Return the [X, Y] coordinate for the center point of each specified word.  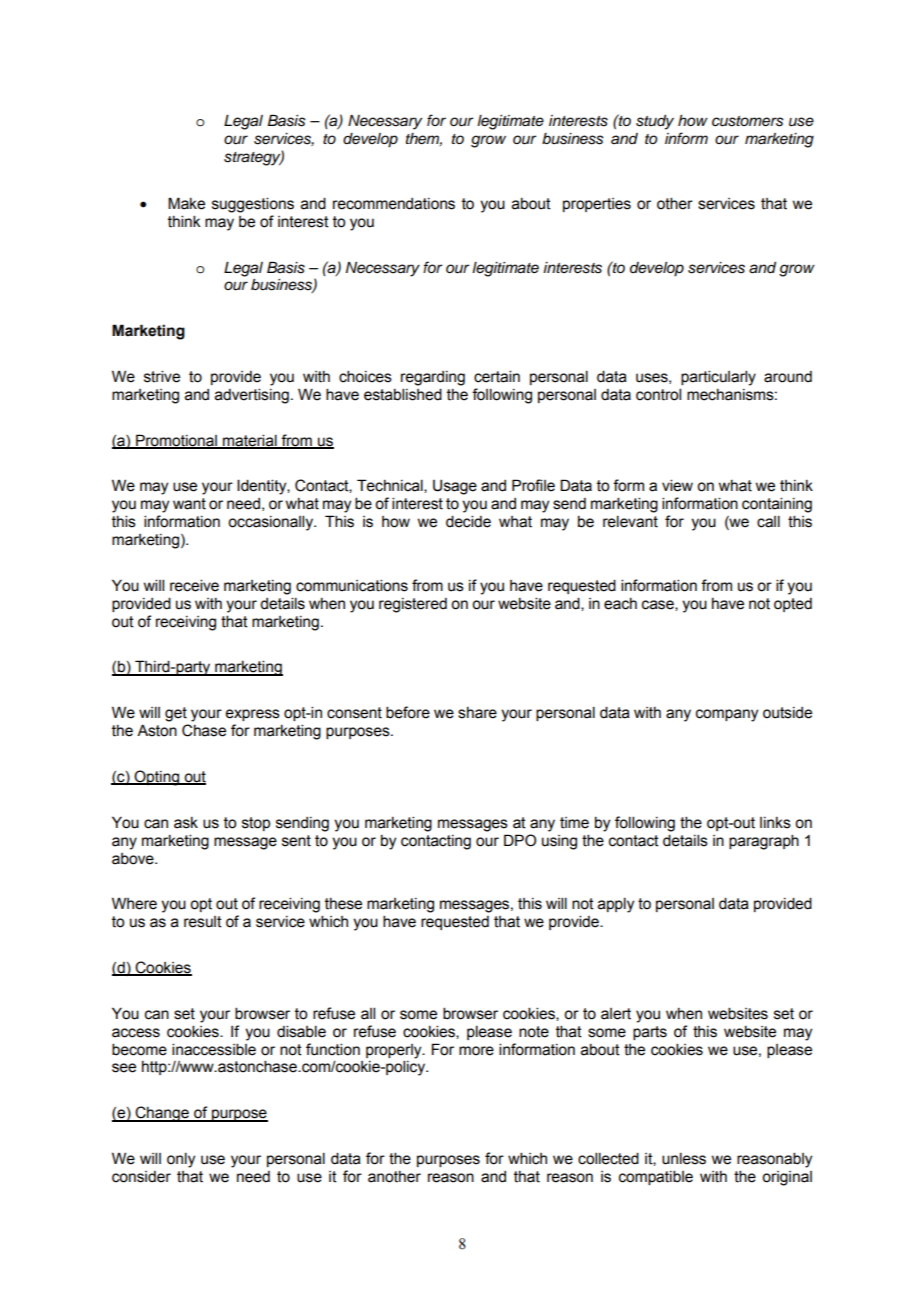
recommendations [394, 204]
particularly [718, 378]
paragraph [764, 842]
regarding [433, 378]
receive [194, 585]
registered [413, 605]
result [203, 922]
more [476, 1051]
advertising [252, 396]
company [727, 715]
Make [186, 203]
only [181, 1160]
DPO [520, 840]
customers [748, 121]
